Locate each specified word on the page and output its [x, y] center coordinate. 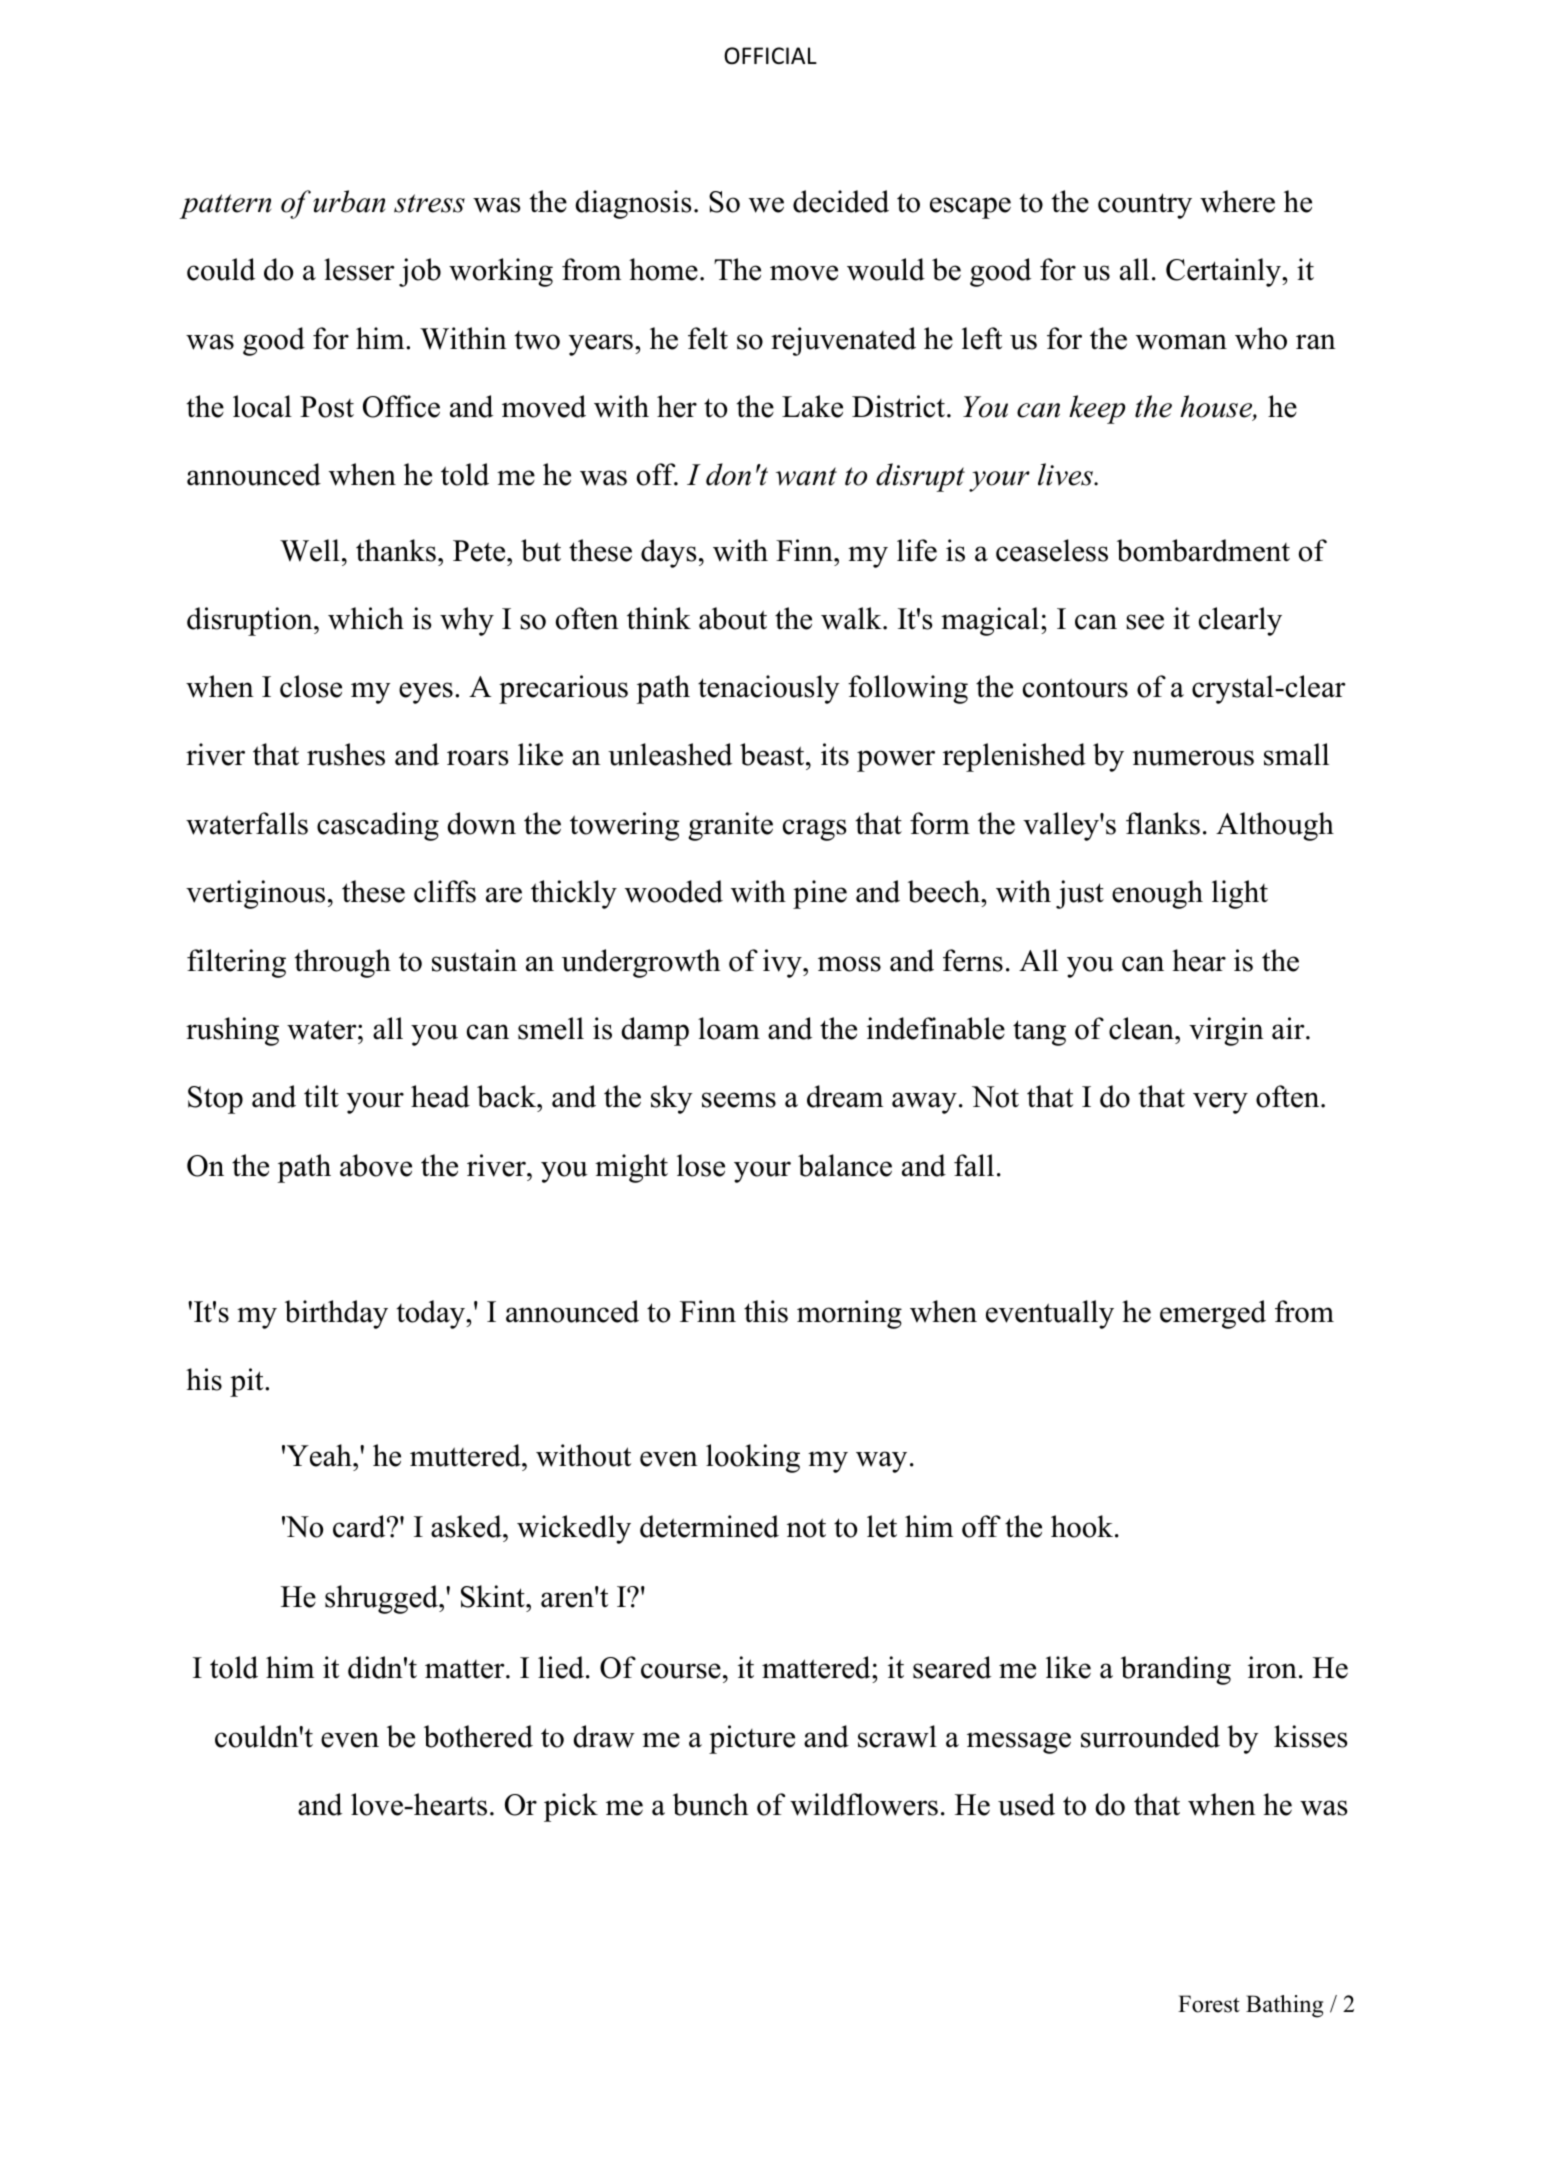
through [342, 963]
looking [753, 1458]
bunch [710, 1804]
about [733, 618]
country [1145, 206]
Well [310, 550]
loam [729, 1028]
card [360, 1526]
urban [349, 201]
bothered [478, 1736]
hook [1083, 1526]
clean [1142, 1028]
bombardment [1203, 550]
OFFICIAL [770, 56]
